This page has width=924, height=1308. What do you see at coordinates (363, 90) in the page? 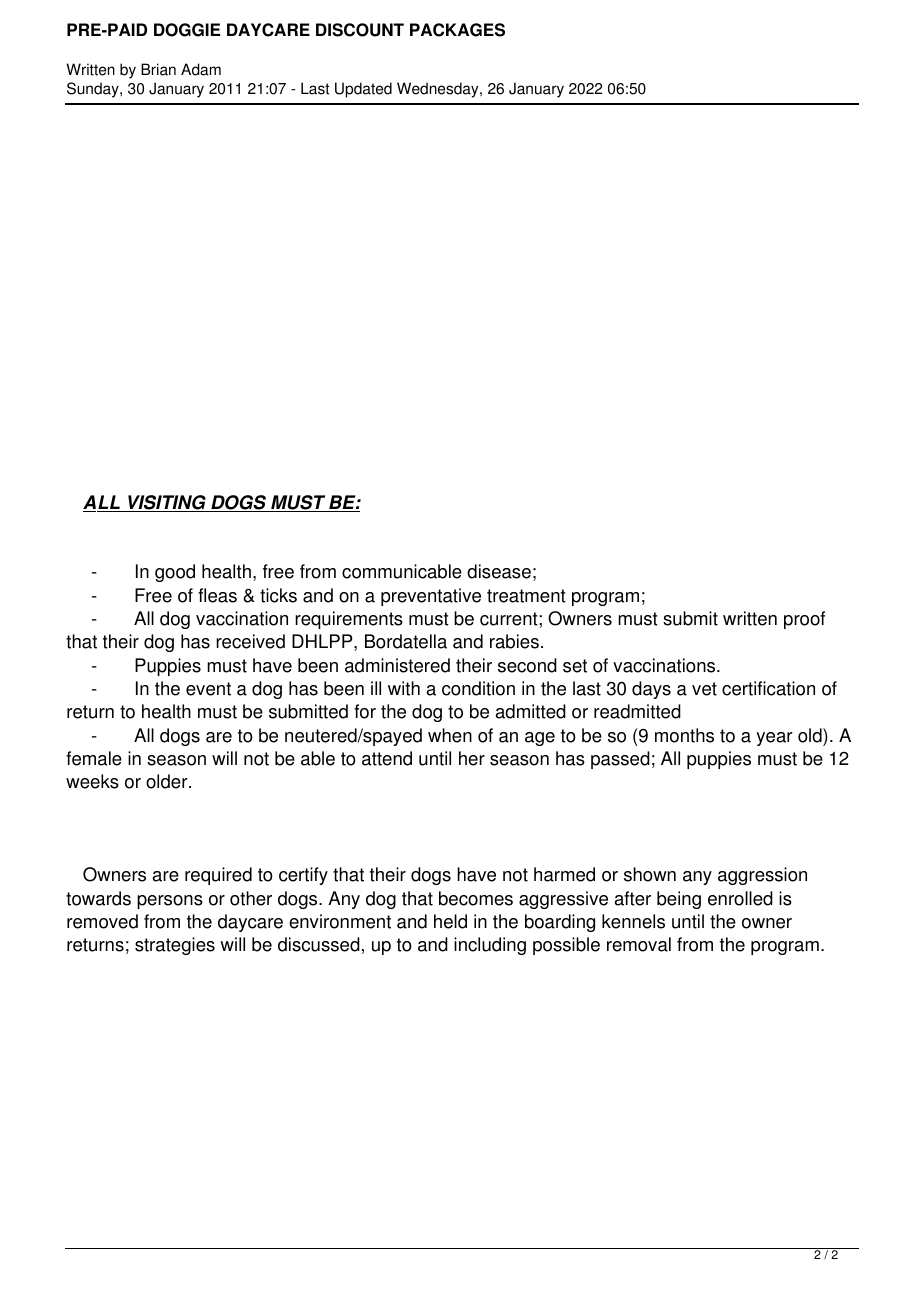
I see `Updated` at bounding box center [363, 90].
